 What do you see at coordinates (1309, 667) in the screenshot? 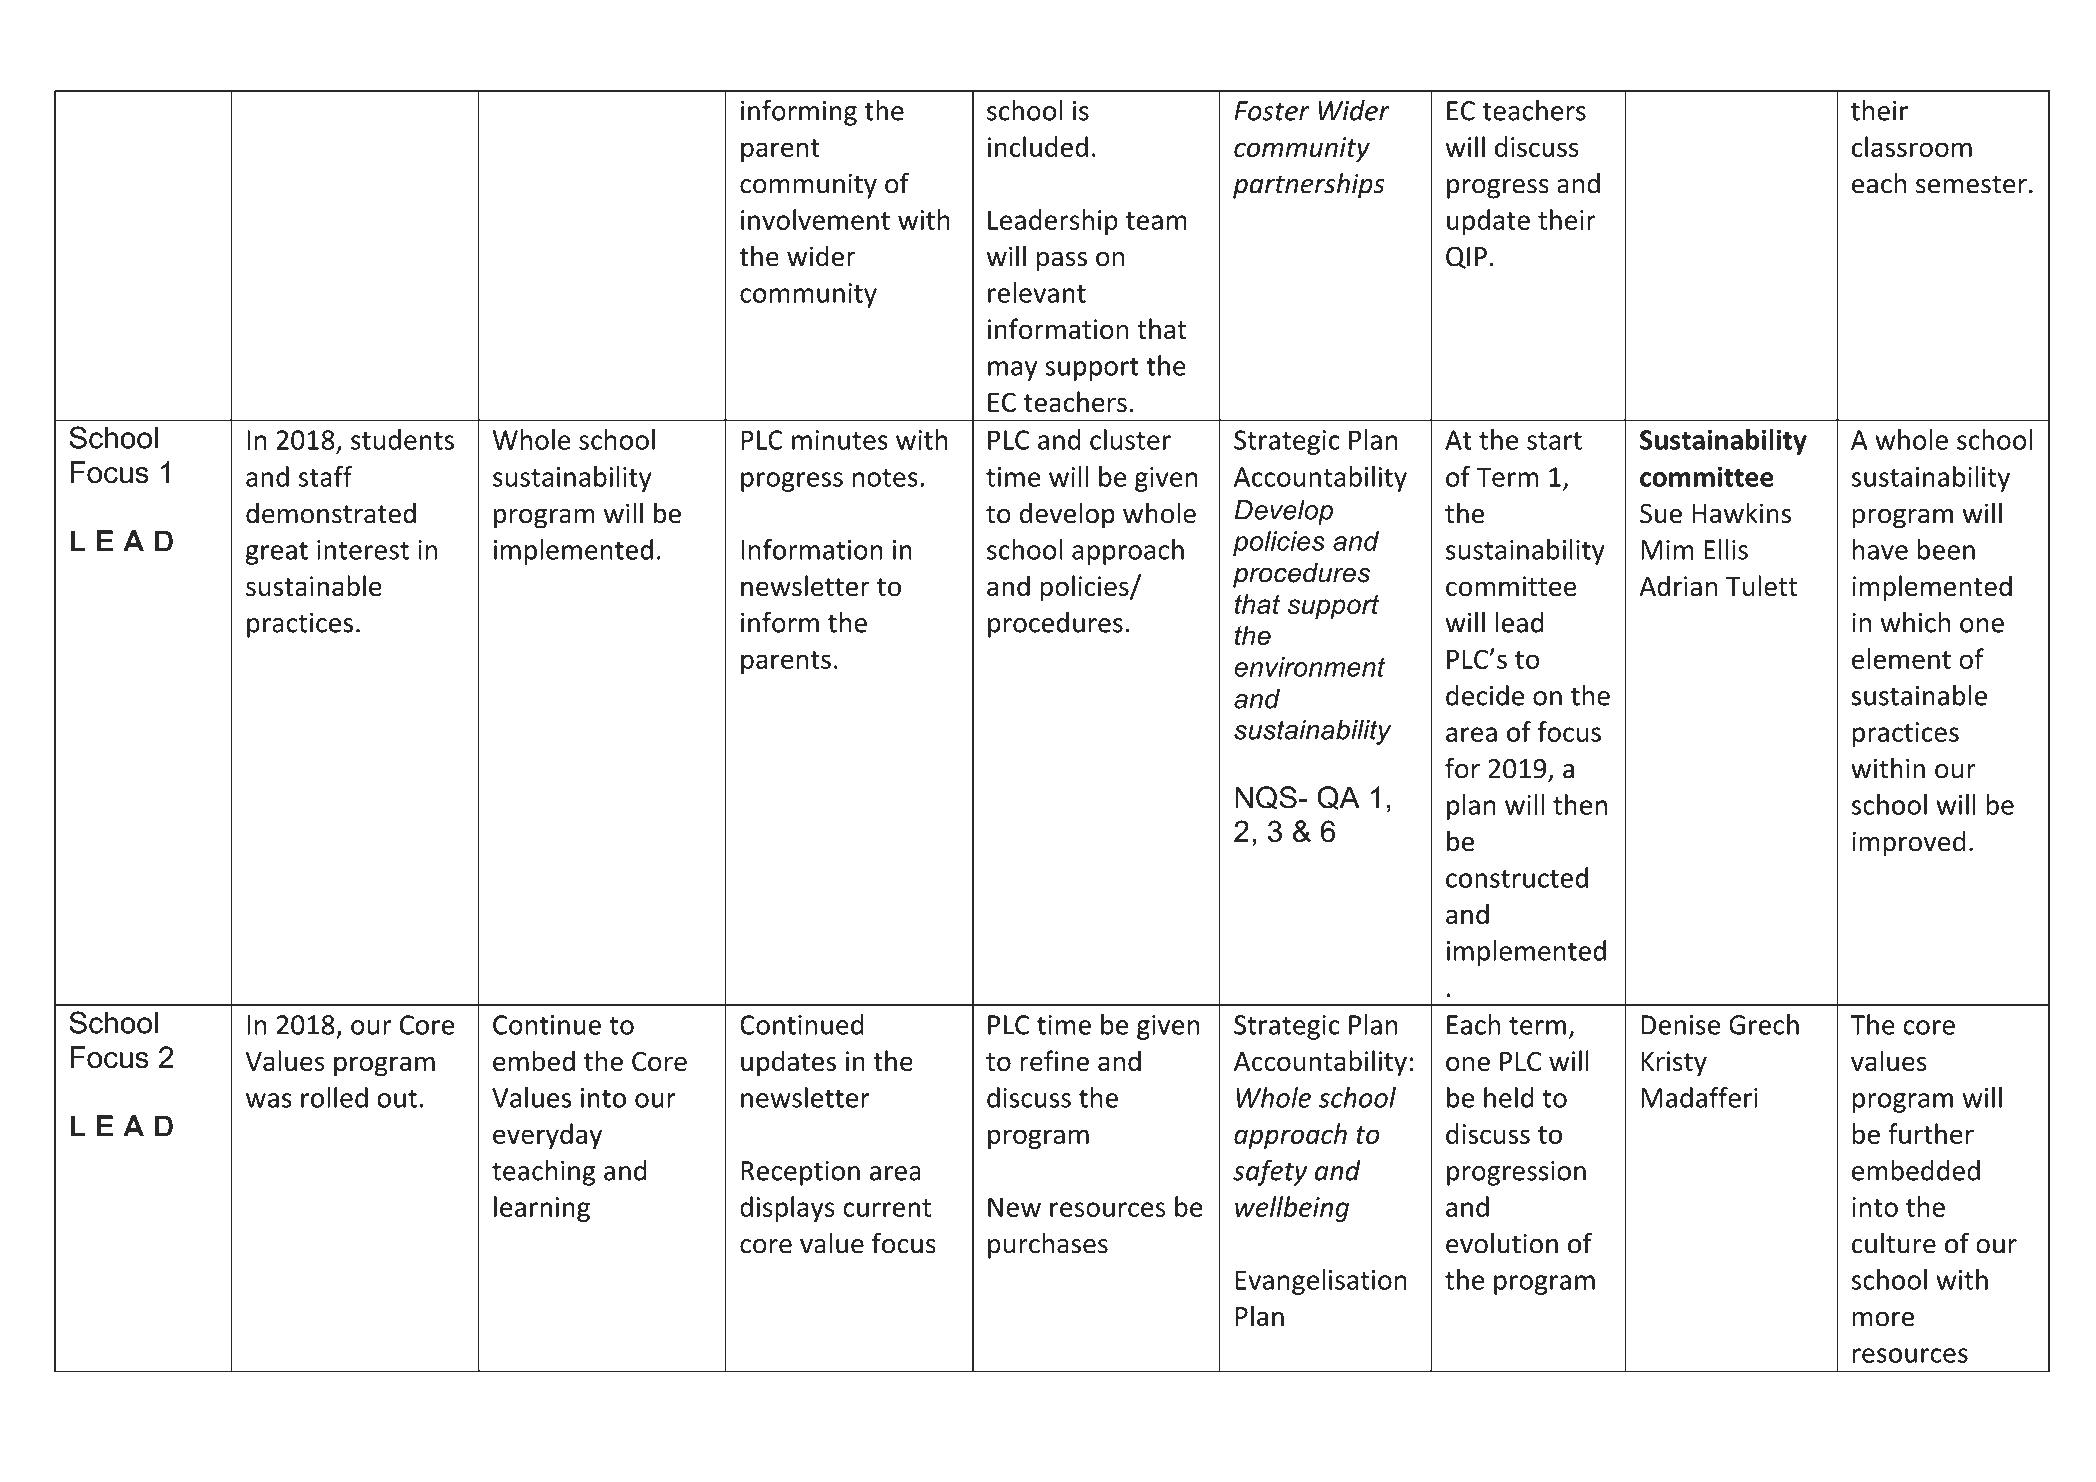
I see `environment` at bounding box center [1309, 667].
